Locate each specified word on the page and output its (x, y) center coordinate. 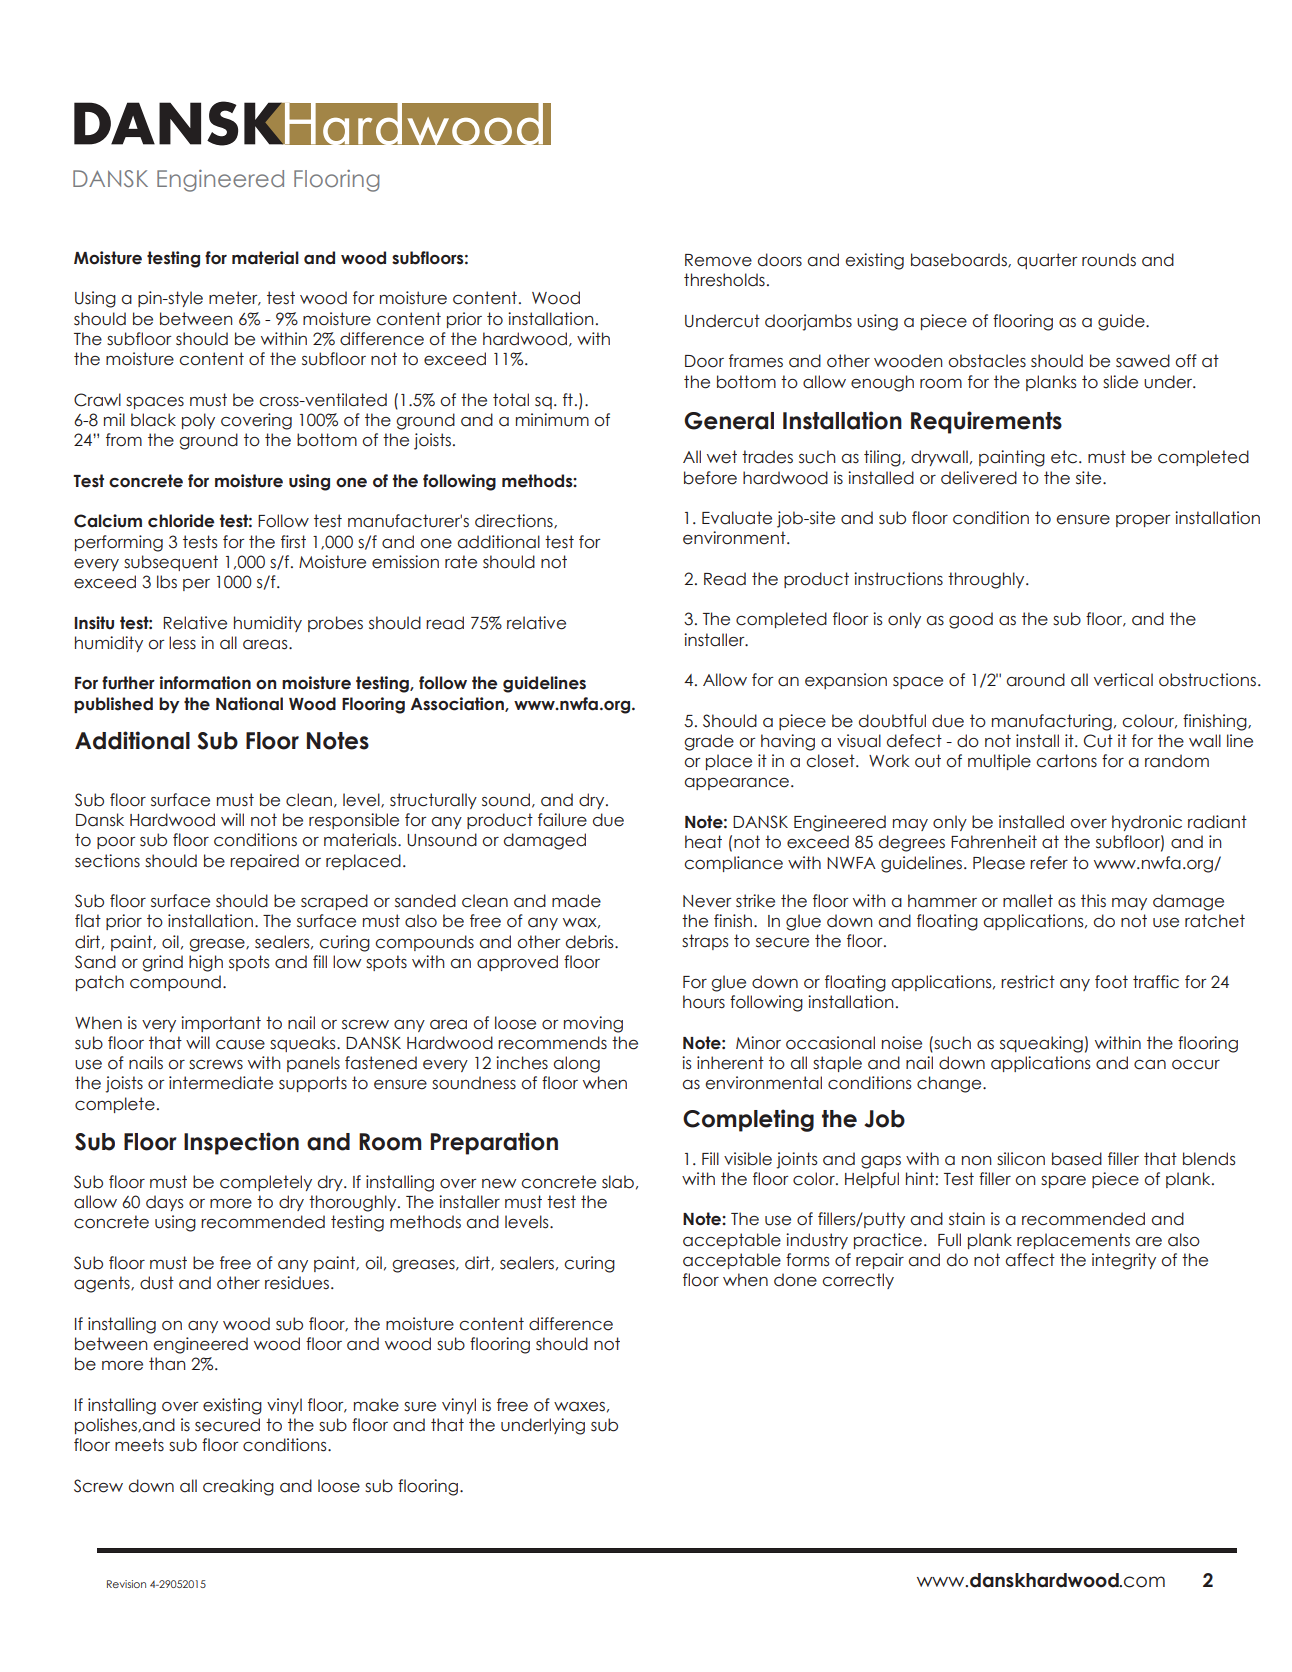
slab (618, 1182)
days (165, 1203)
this (1093, 901)
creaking (238, 1487)
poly (198, 421)
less (182, 643)
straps (705, 942)
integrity (1124, 1261)
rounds (1109, 260)
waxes (579, 1406)
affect (1030, 1260)
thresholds (724, 280)
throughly (987, 580)
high (206, 963)
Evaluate (737, 518)
